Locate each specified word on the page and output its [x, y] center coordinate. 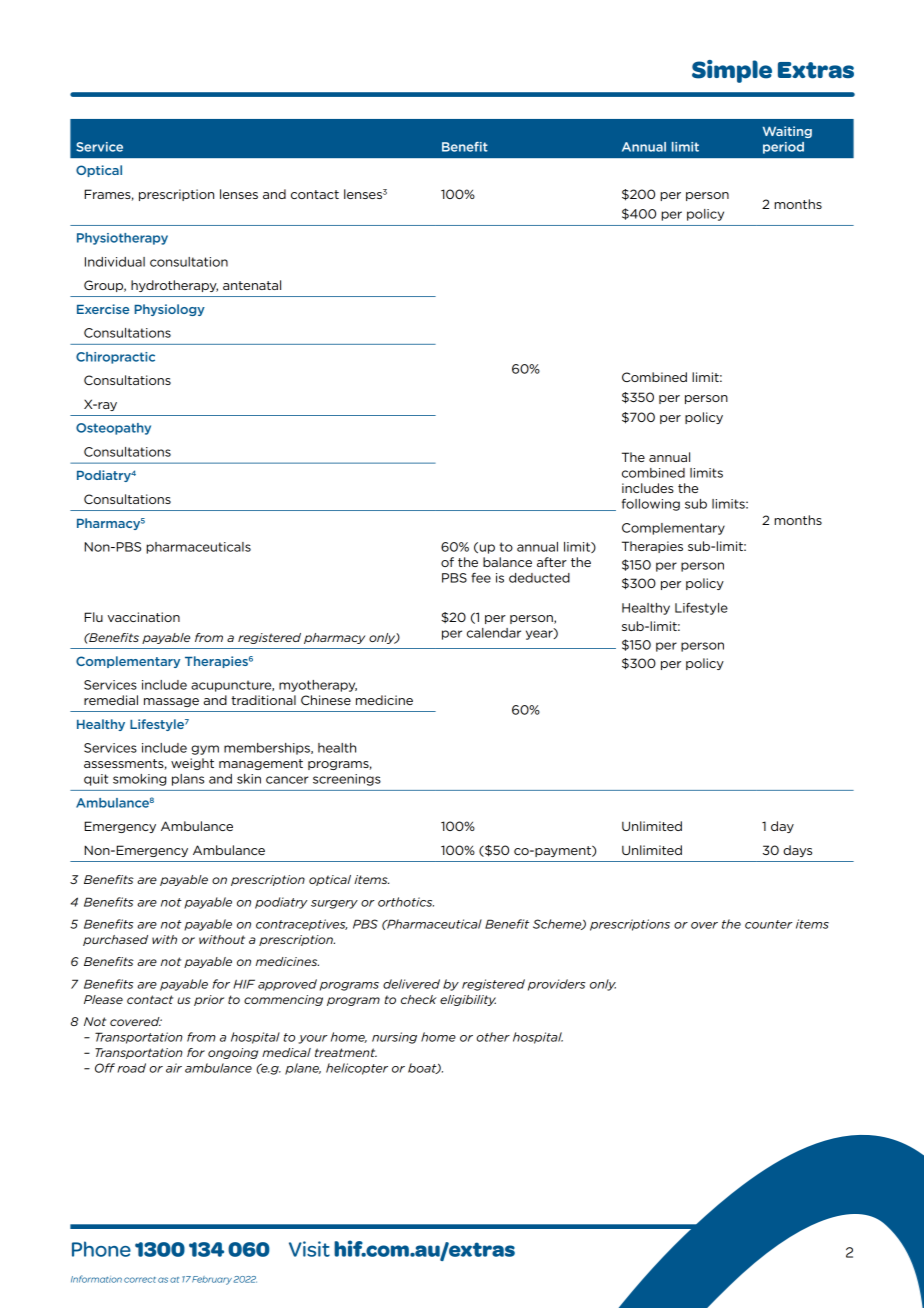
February [212, 1280]
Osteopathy [113, 429]
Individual [115, 262]
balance [507, 562]
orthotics [406, 902]
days [797, 851]
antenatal [252, 285]
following [651, 505]
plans [188, 780]
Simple [732, 71]
